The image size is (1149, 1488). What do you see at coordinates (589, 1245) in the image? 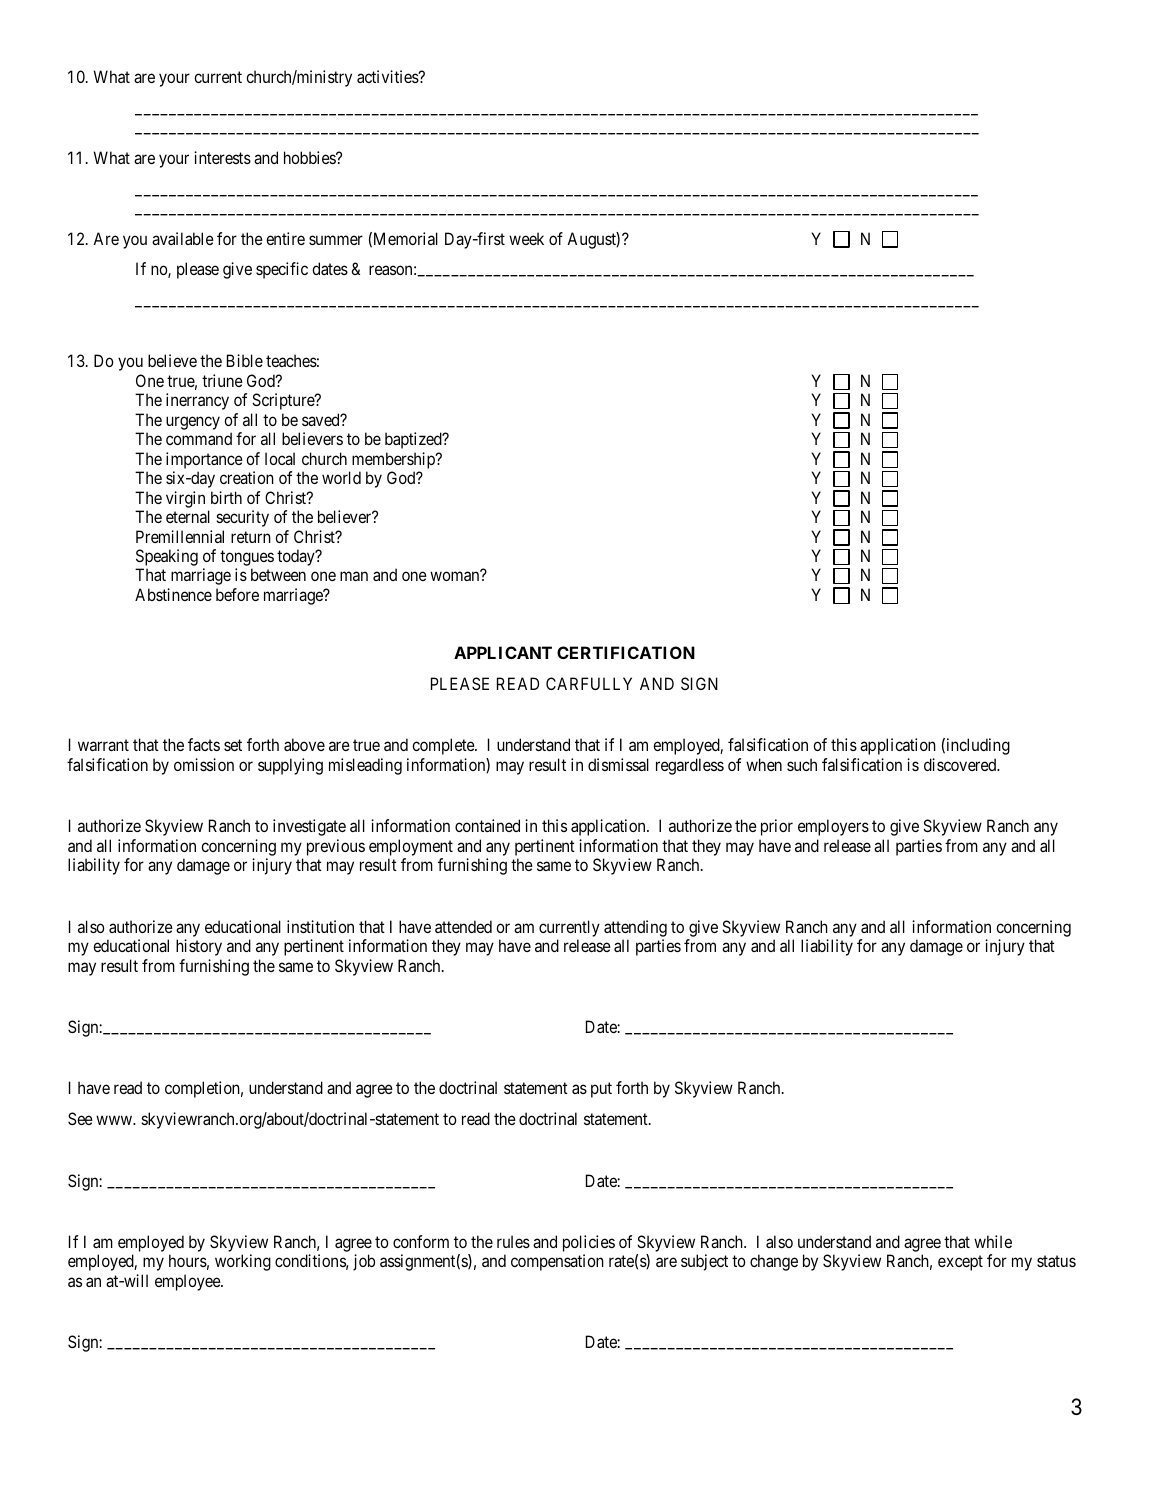
I see `policies` at bounding box center [589, 1245].
